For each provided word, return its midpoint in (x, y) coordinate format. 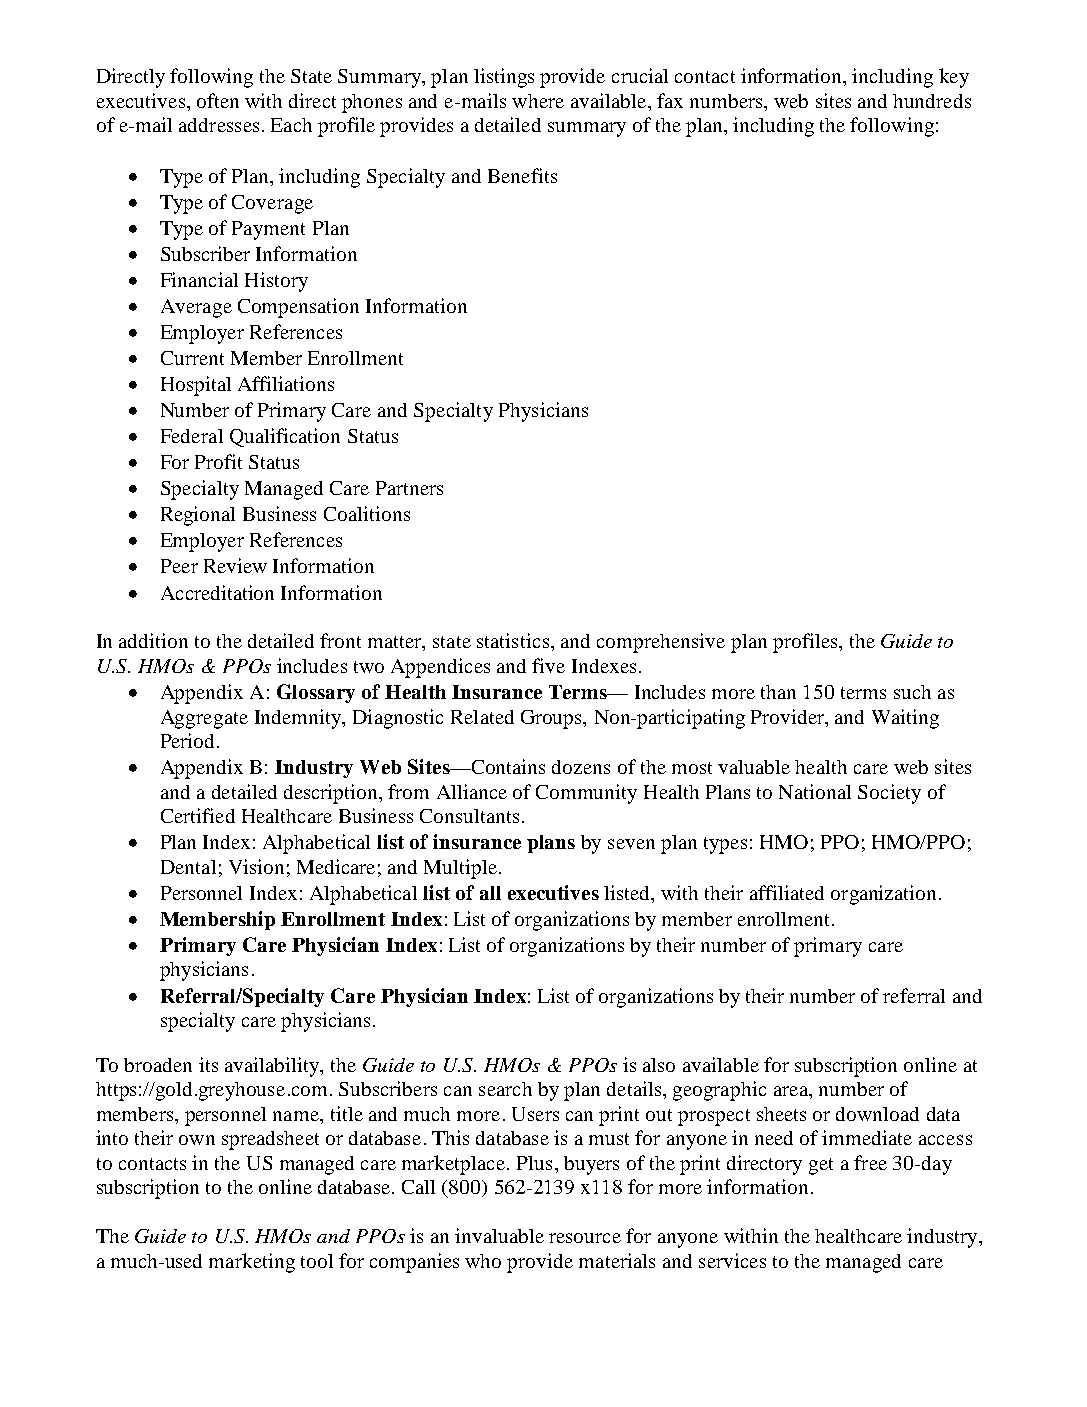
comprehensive (661, 643)
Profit (218, 461)
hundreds (932, 101)
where (538, 101)
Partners (409, 488)
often (218, 100)
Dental (188, 867)
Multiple (460, 869)
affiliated (787, 892)
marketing (252, 1263)
